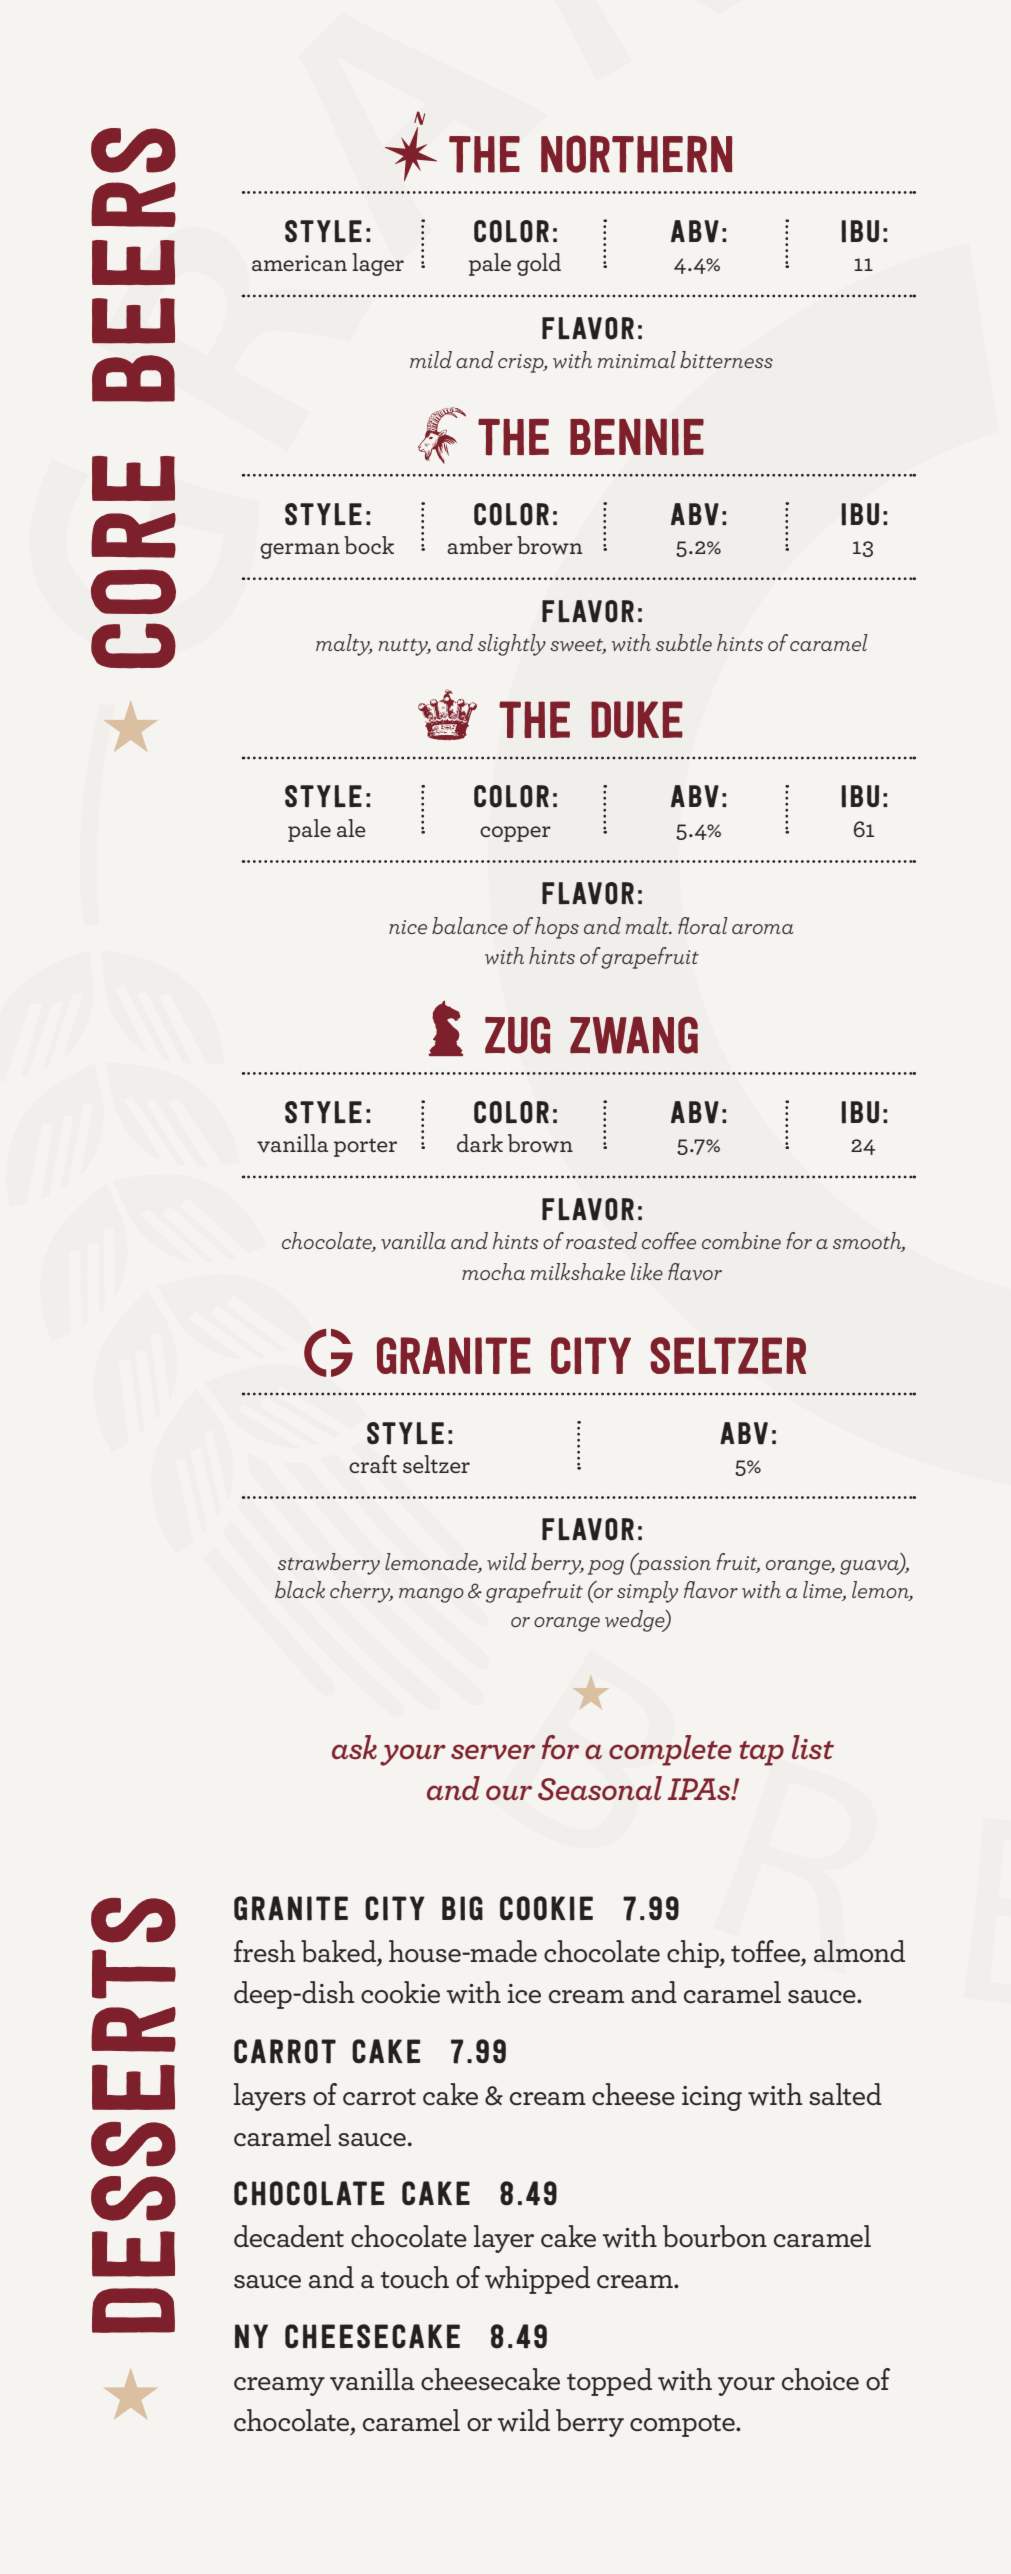  I want to click on porter, so click(365, 1147).
